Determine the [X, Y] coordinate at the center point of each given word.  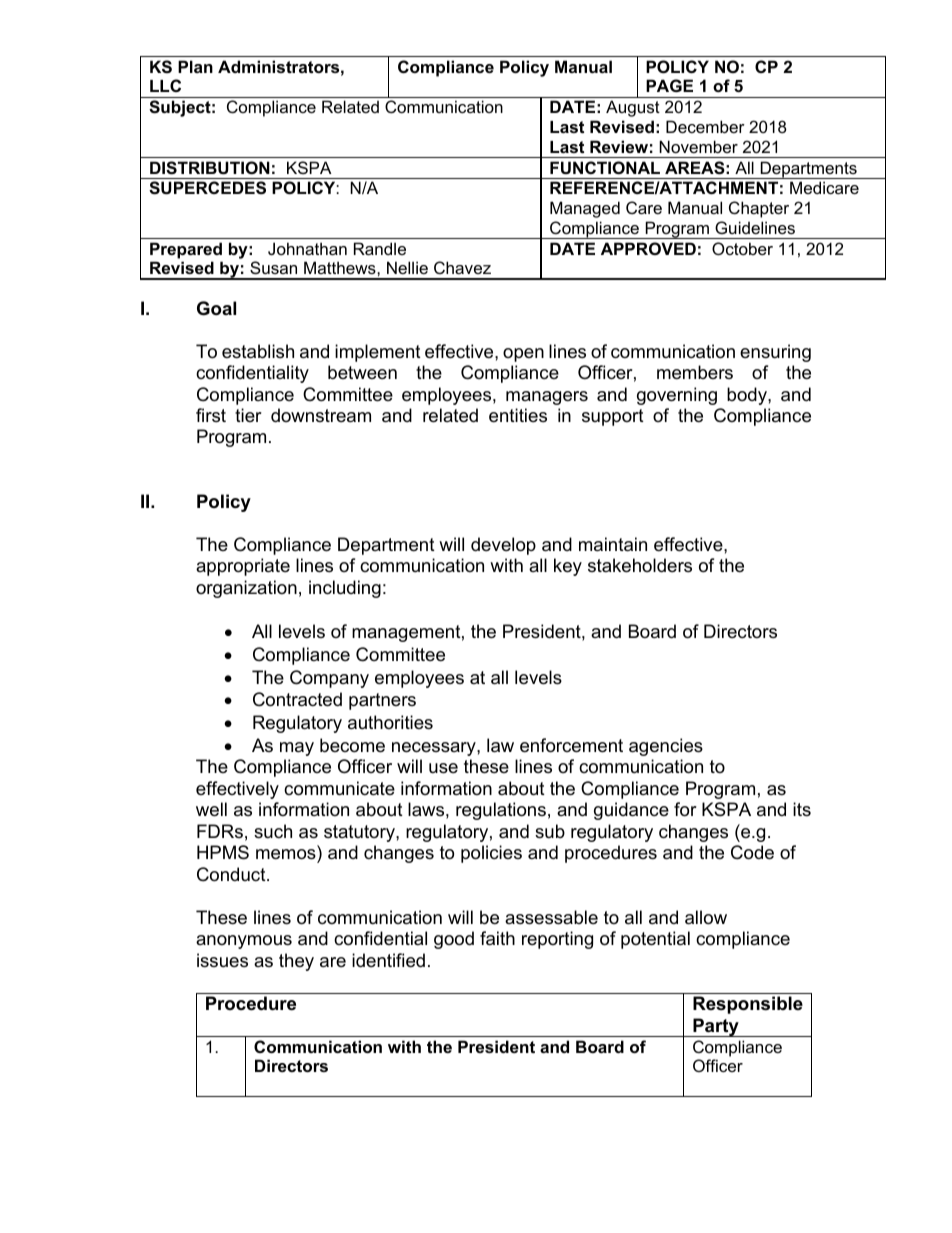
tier [248, 415]
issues [222, 960]
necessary [435, 749]
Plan [195, 66]
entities [518, 415]
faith [497, 938]
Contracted [297, 699]
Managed [585, 209]
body [748, 396]
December [705, 126]
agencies [666, 747]
